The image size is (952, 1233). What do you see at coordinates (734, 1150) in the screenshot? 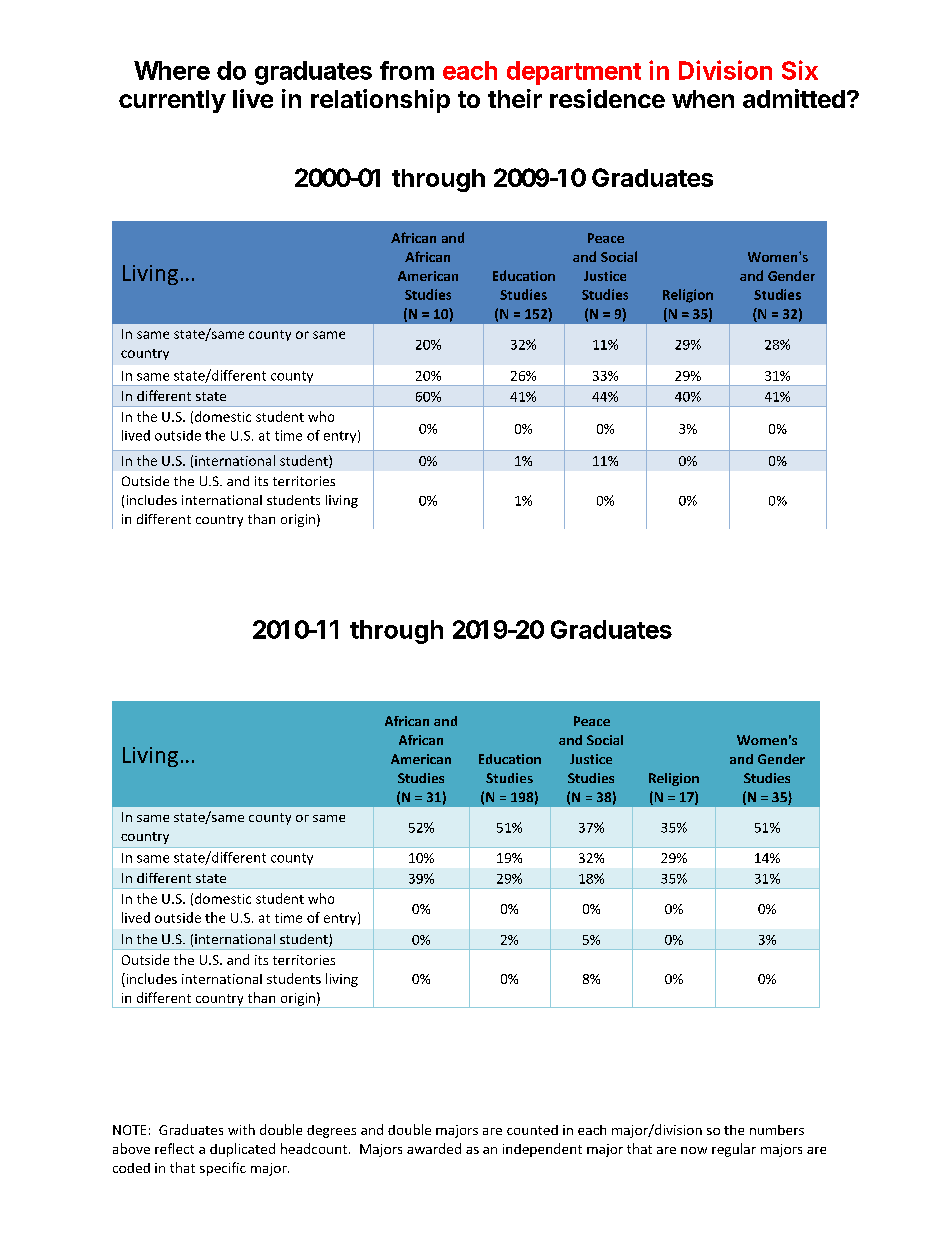
I see `regular` at bounding box center [734, 1150].
